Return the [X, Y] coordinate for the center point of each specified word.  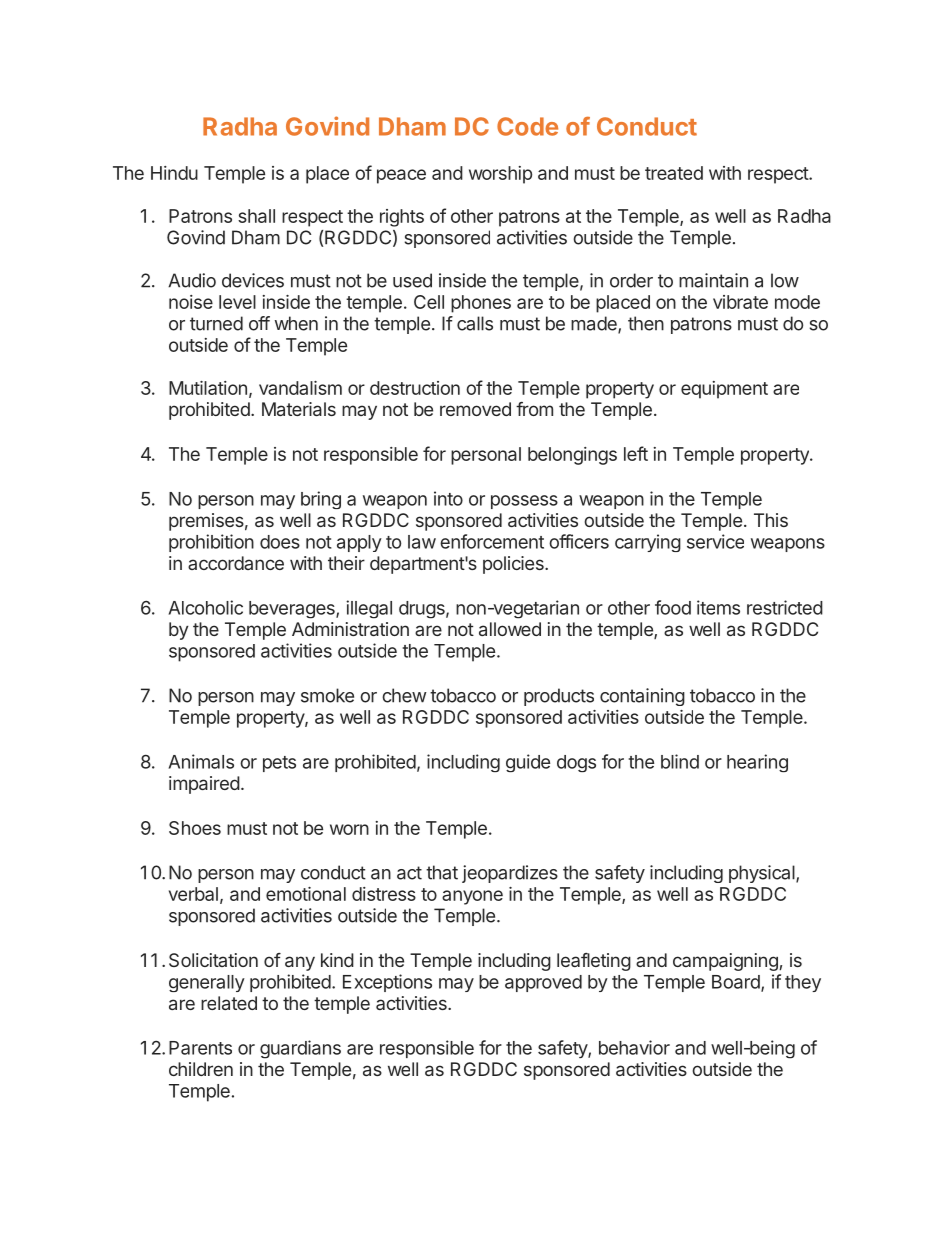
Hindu [174, 173]
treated [674, 173]
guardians [300, 1049]
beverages [293, 610]
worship [500, 175]
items [718, 607]
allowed [510, 629]
